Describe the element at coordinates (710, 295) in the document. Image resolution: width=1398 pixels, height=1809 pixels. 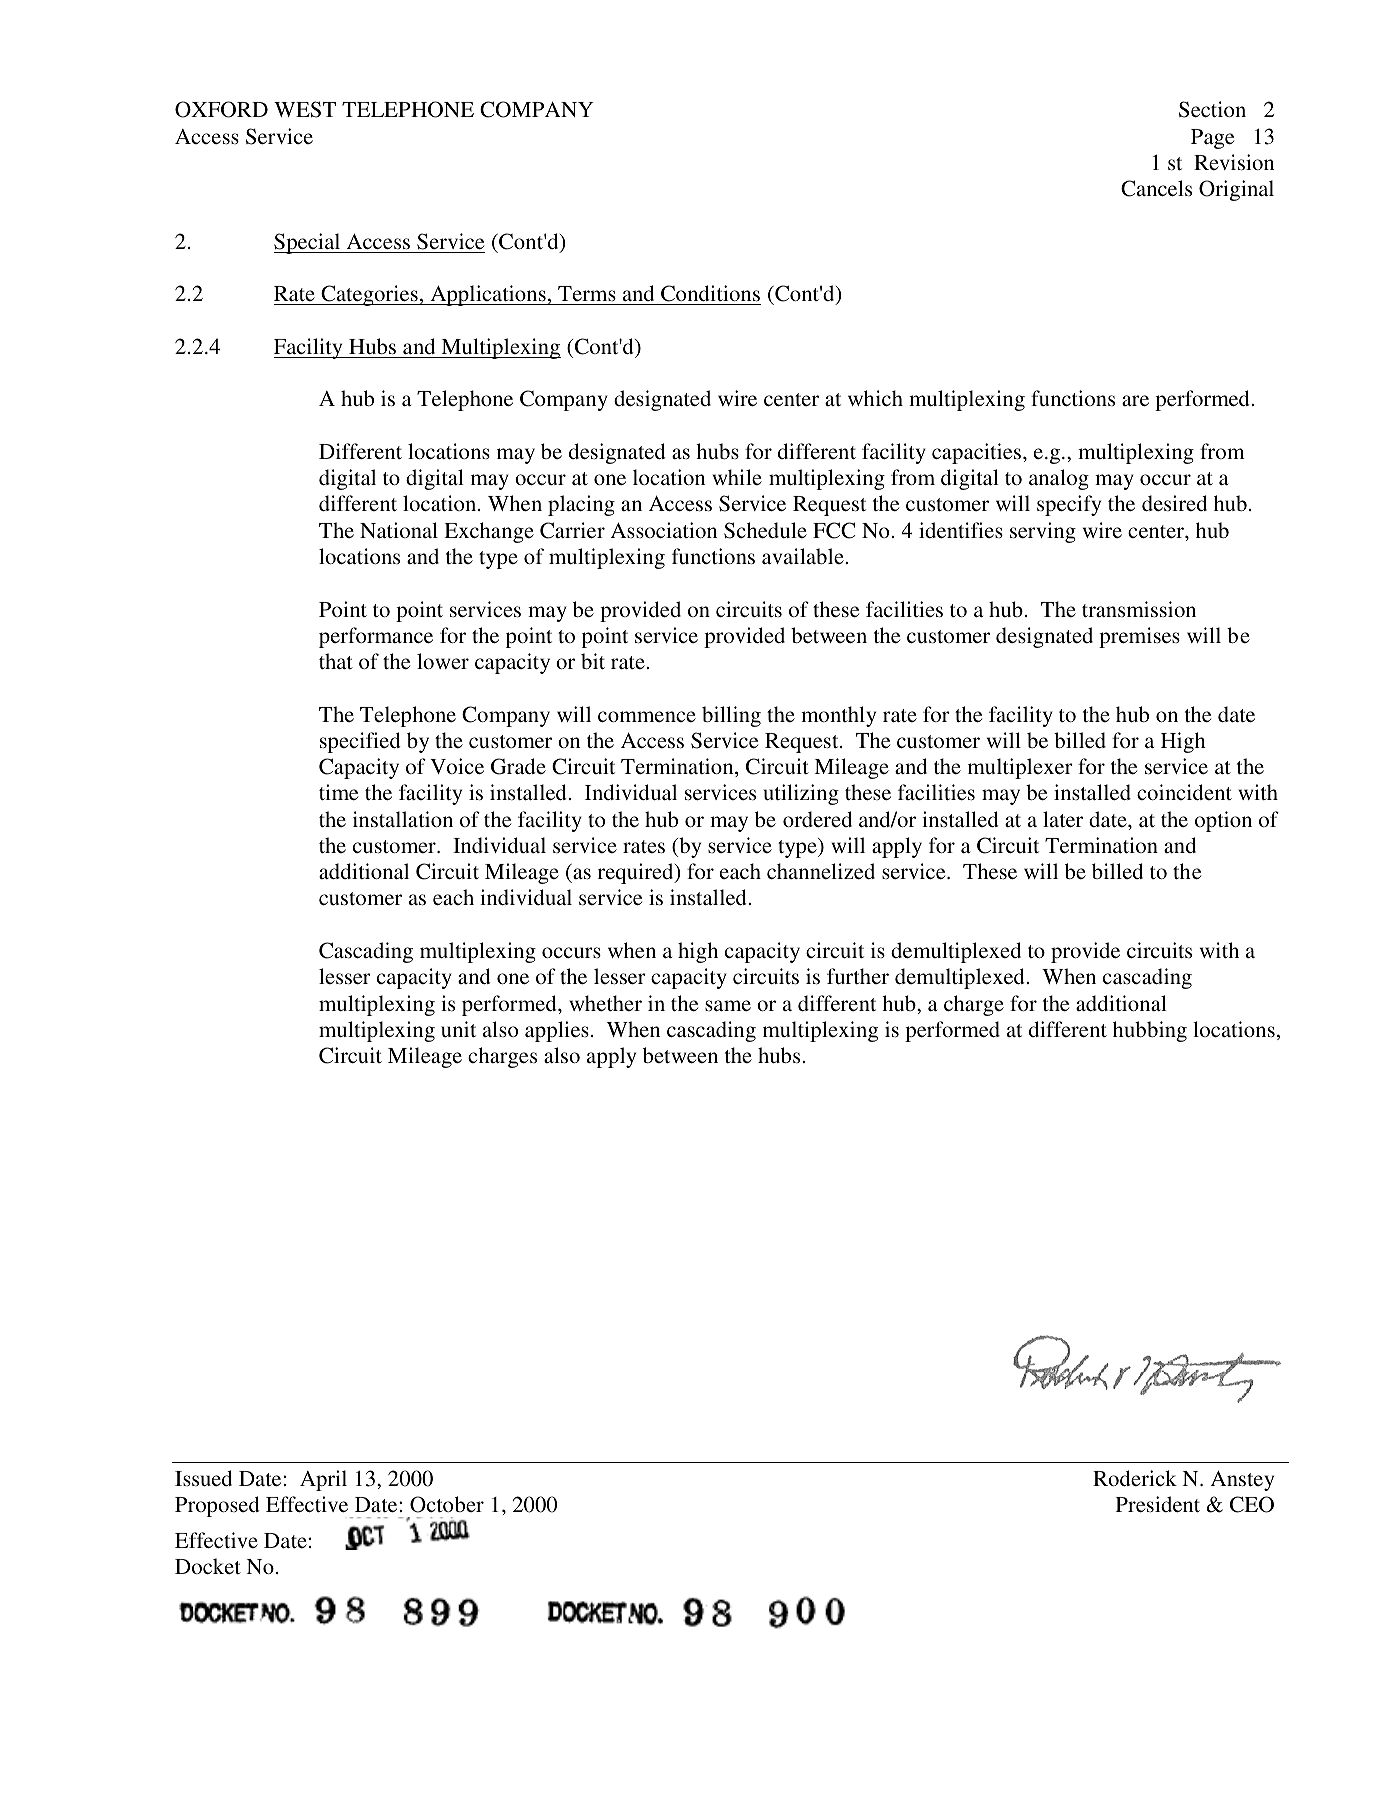
I see `Conditions` at that location.
